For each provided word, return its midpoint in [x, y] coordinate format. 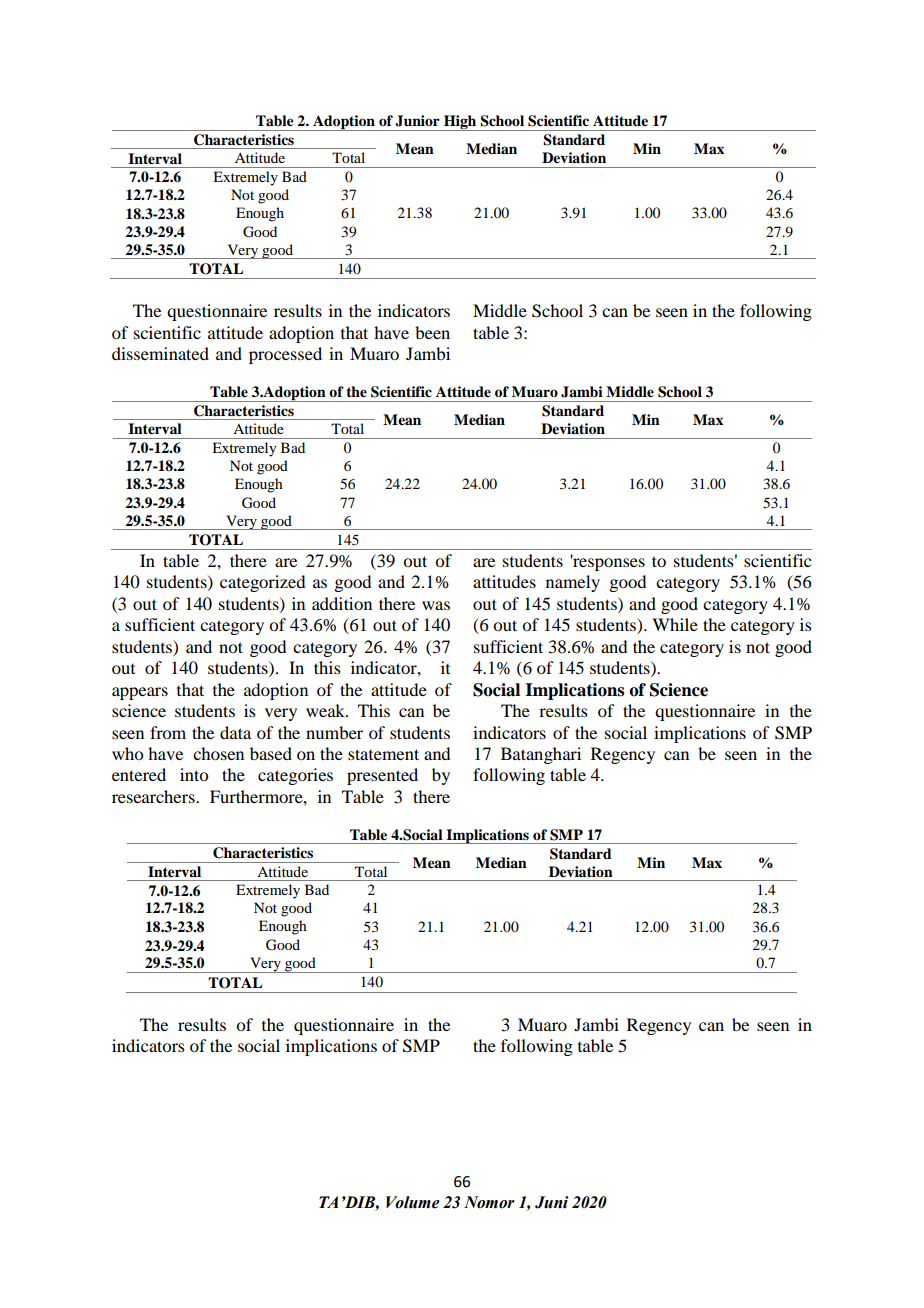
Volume [413, 1202]
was [436, 605]
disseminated [160, 353]
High [460, 123]
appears [140, 693]
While [675, 624]
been [432, 332]
